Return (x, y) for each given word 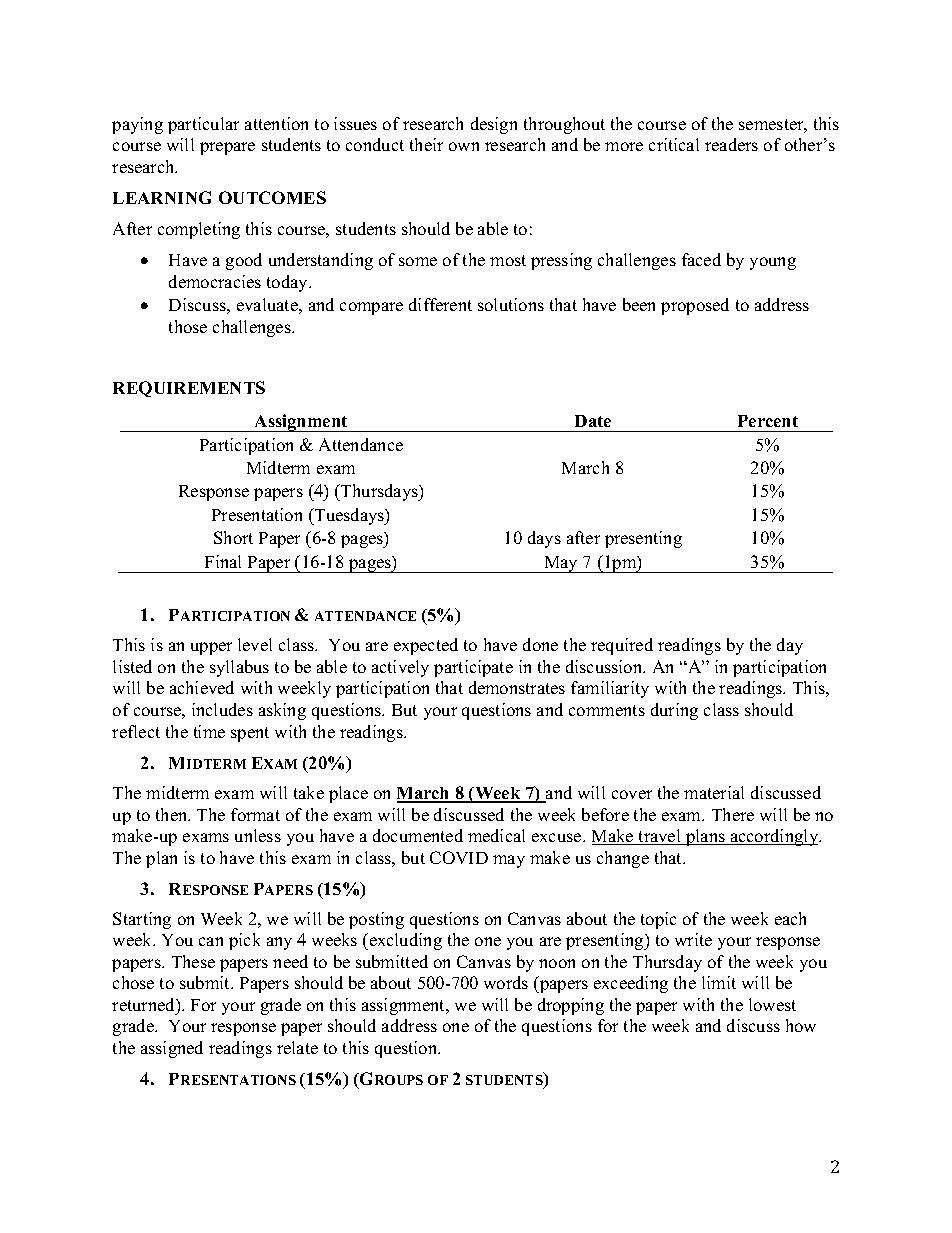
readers (731, 144)
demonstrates (517, 687)
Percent (768, 421)
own (464, 146)
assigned (172, 1049)
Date (593, 421)
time (209, 731)
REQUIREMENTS (189, 389)
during (674, 711)
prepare (227, 148)
